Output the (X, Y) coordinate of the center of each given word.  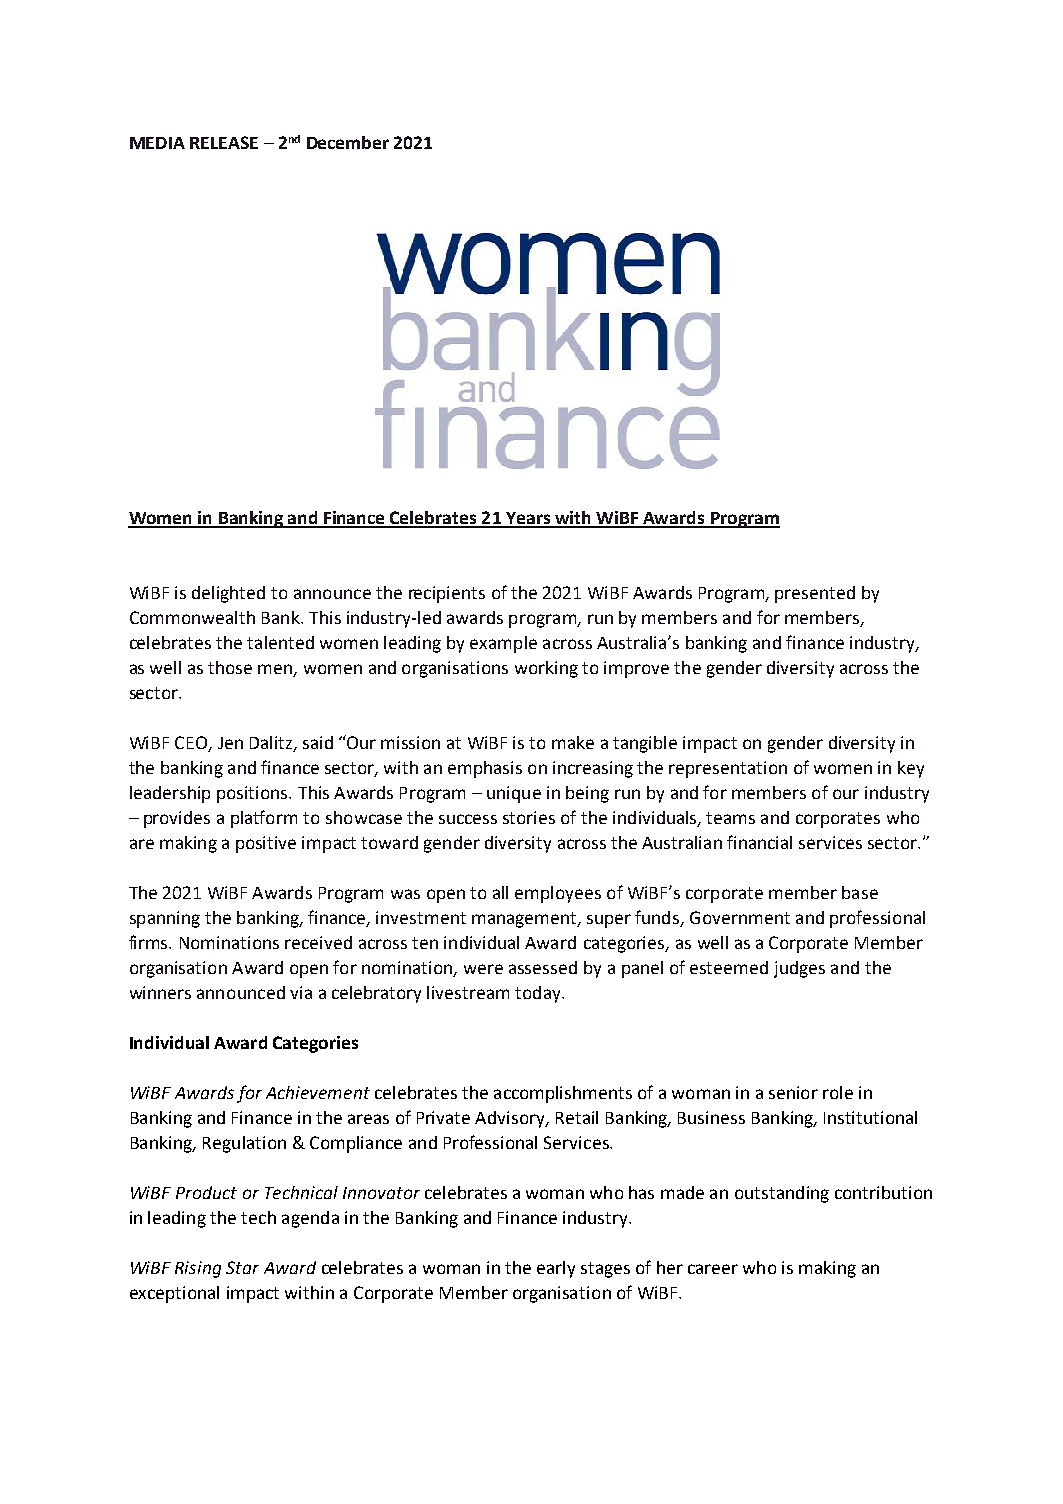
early (556, 1269)
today (539, 994)
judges (799, 969)
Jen (230, 743)
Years (528, 519)
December (348, 142)
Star (242, 1267)
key (911, 769)
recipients (447, 594)
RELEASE (224, 142)
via (301, 992)
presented (815, 594)
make (573, 742)
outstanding (782, 1194)
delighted (228, 594)
